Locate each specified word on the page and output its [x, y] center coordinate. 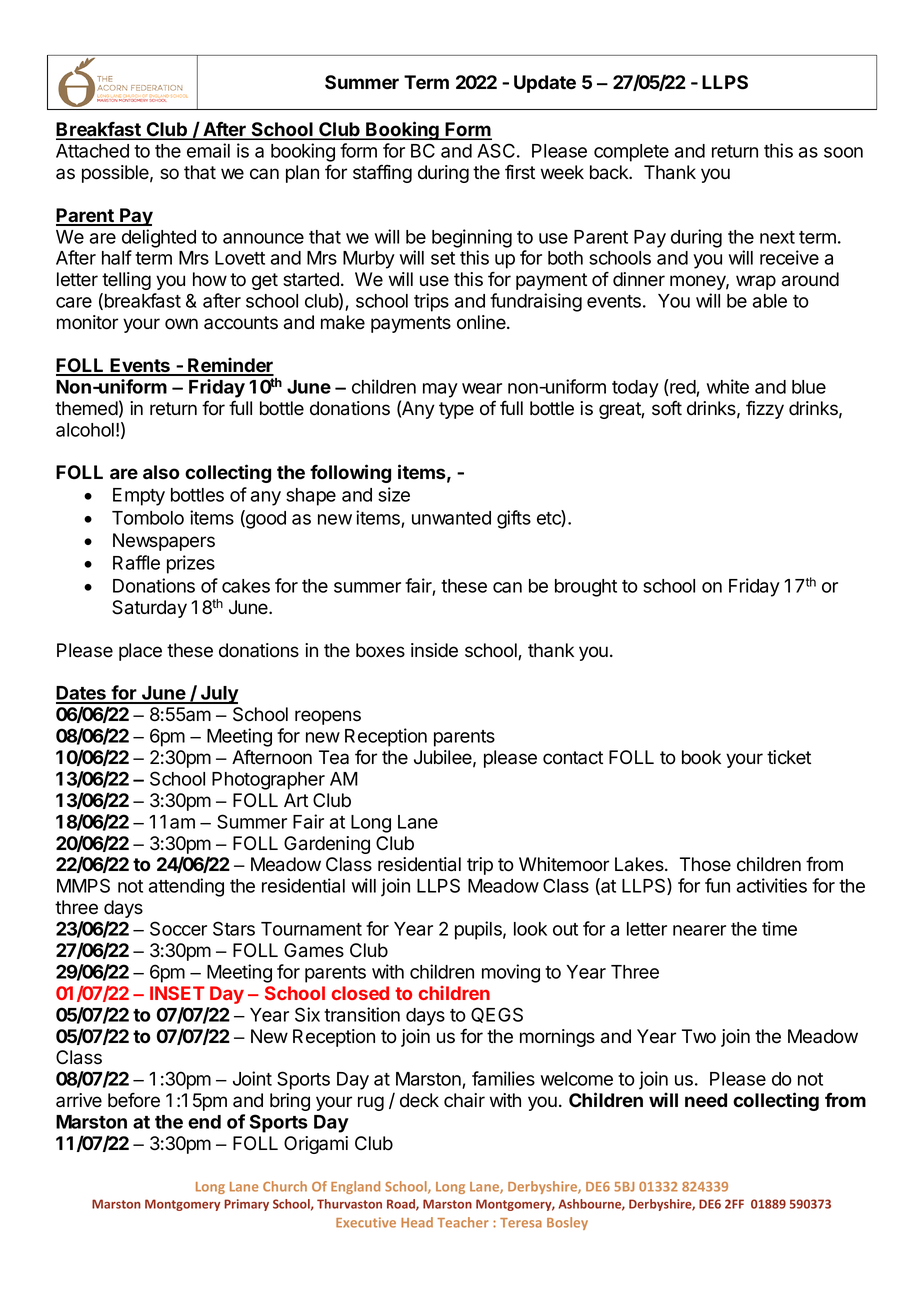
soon [843, 152]
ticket [789, 757]
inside [434, 650]
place [140, 652]
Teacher [463, 1222]
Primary [246, 1205]
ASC [496, 150]
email [208, 150]
